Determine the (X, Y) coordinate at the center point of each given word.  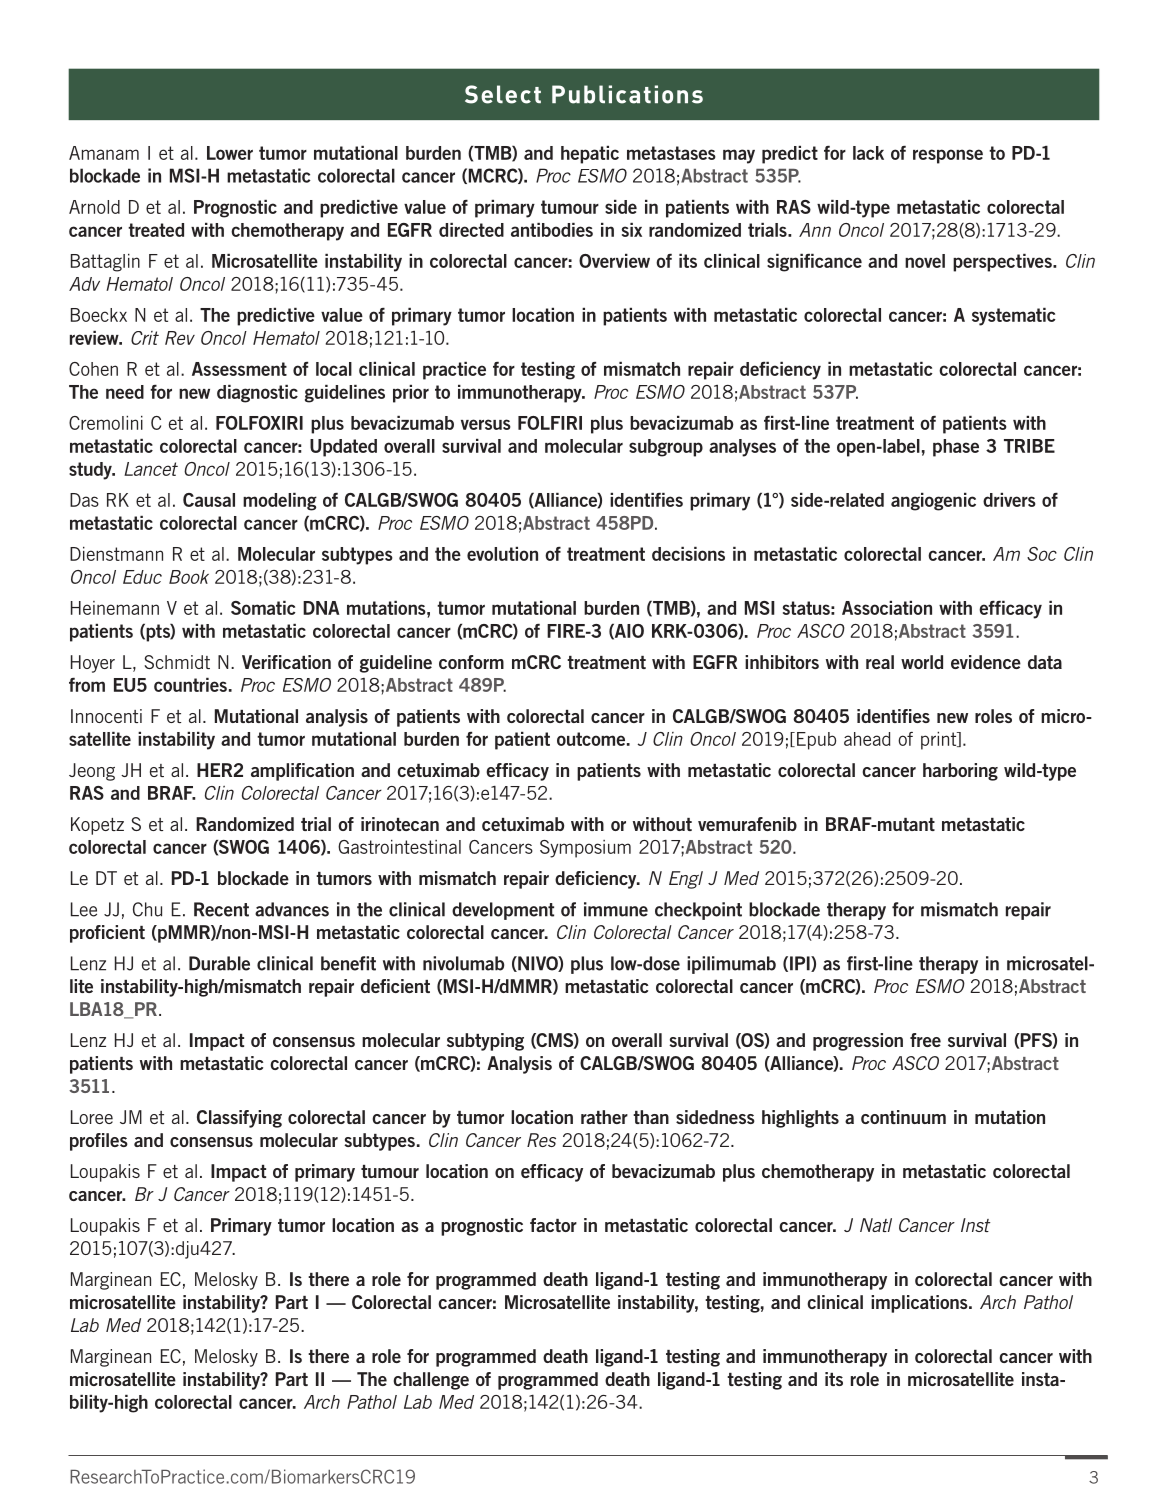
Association (887, 608)
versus (486, 424)
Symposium (585, 849)
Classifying (239, 1119)
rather (604, 1117)
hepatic (590, 155)
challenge (431, 1381)
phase (956, 448)
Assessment (239, 369)
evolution (502, 554)
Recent (221, 909)
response (948, 156)
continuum (903, 1117)
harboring (960, 772)
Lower (230, 153)
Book (189, 577)
